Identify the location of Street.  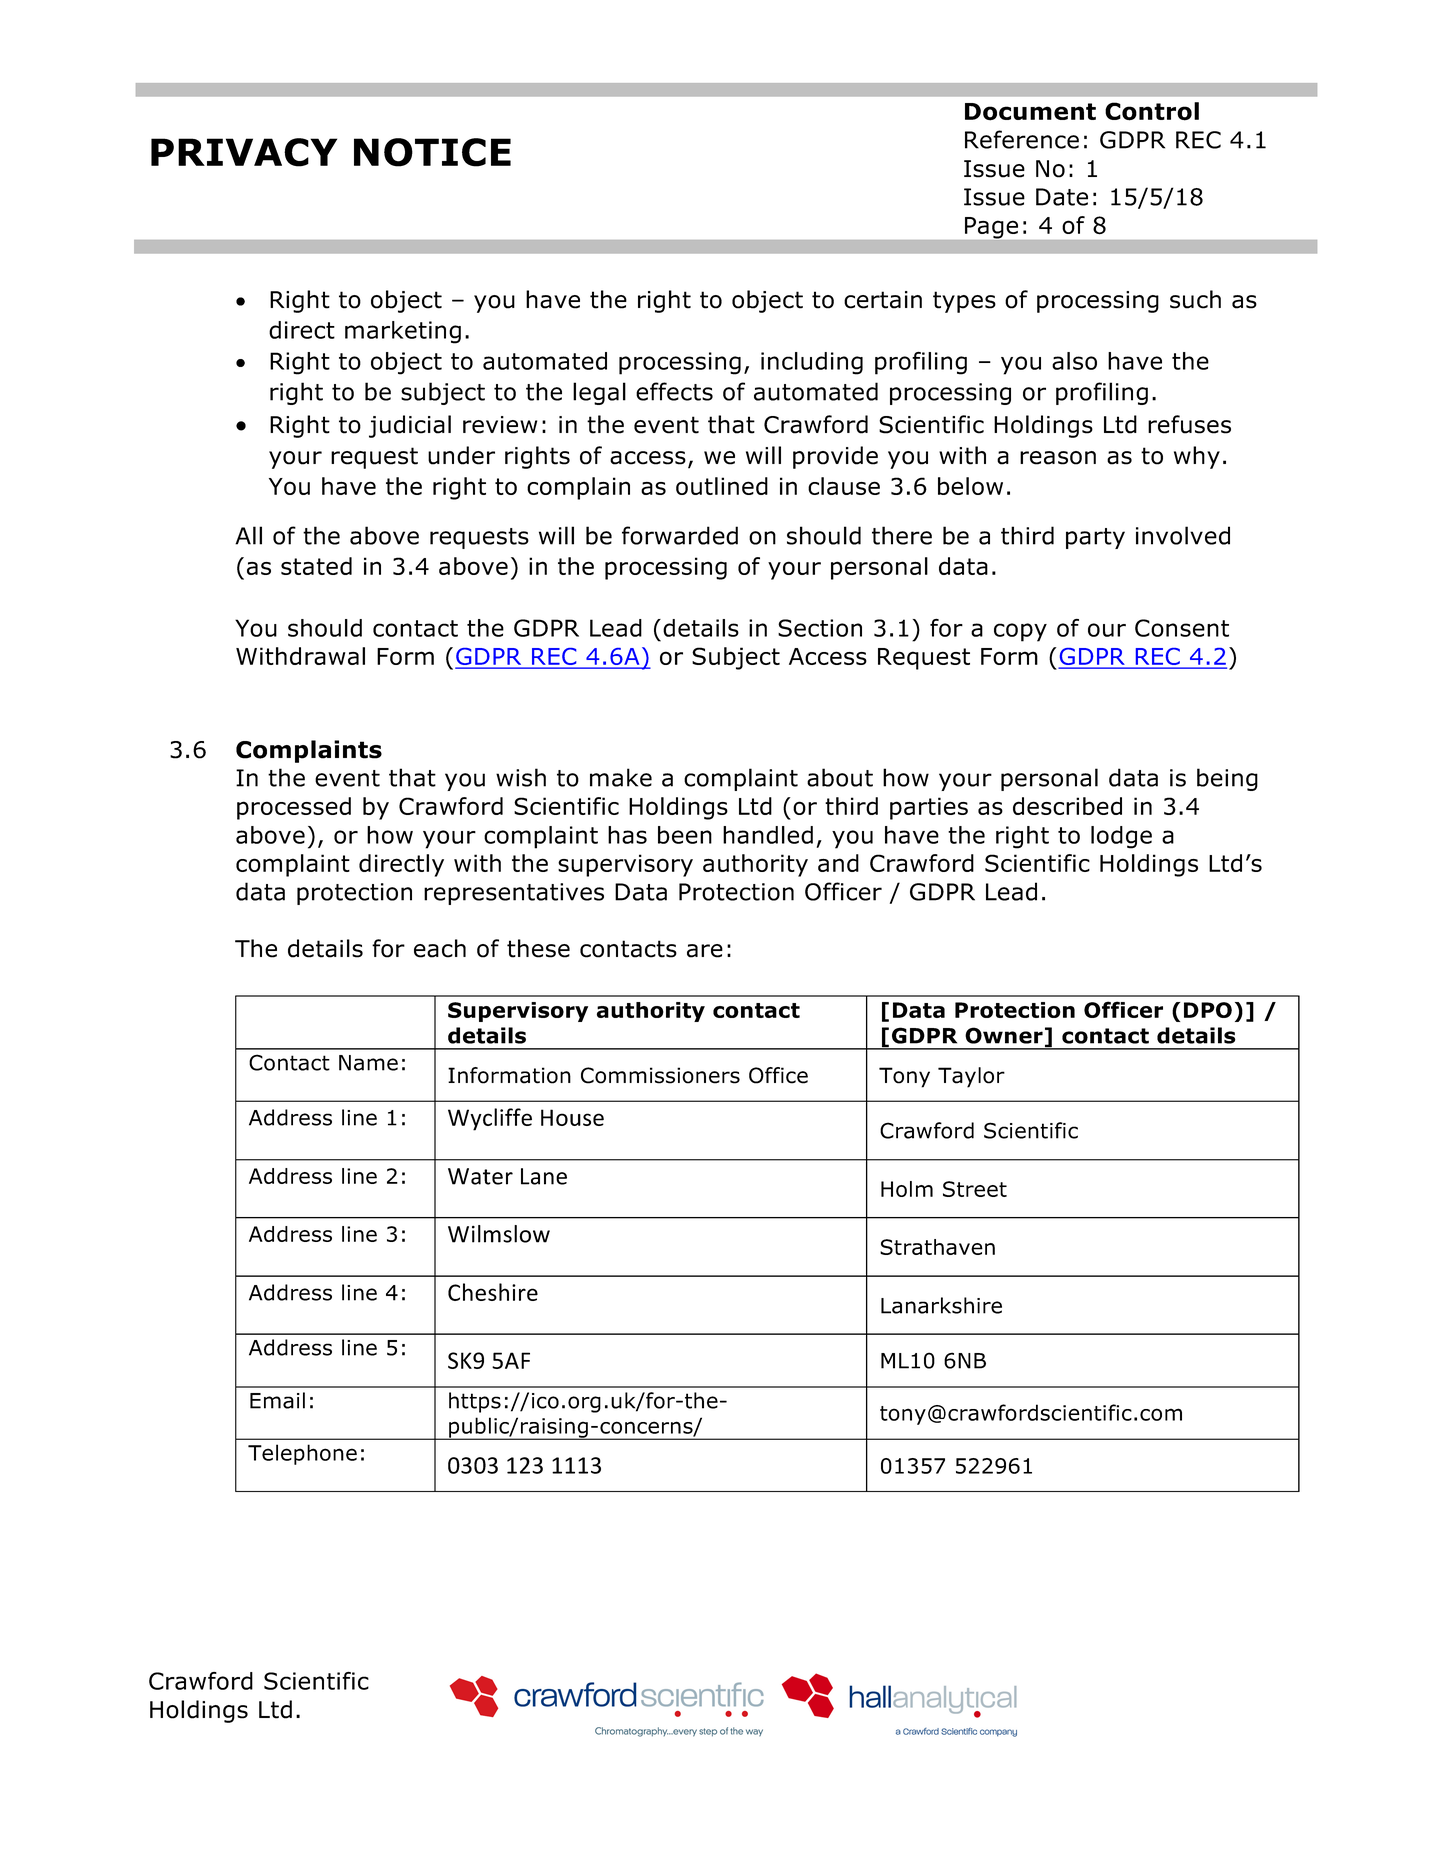
(975, 1189).
